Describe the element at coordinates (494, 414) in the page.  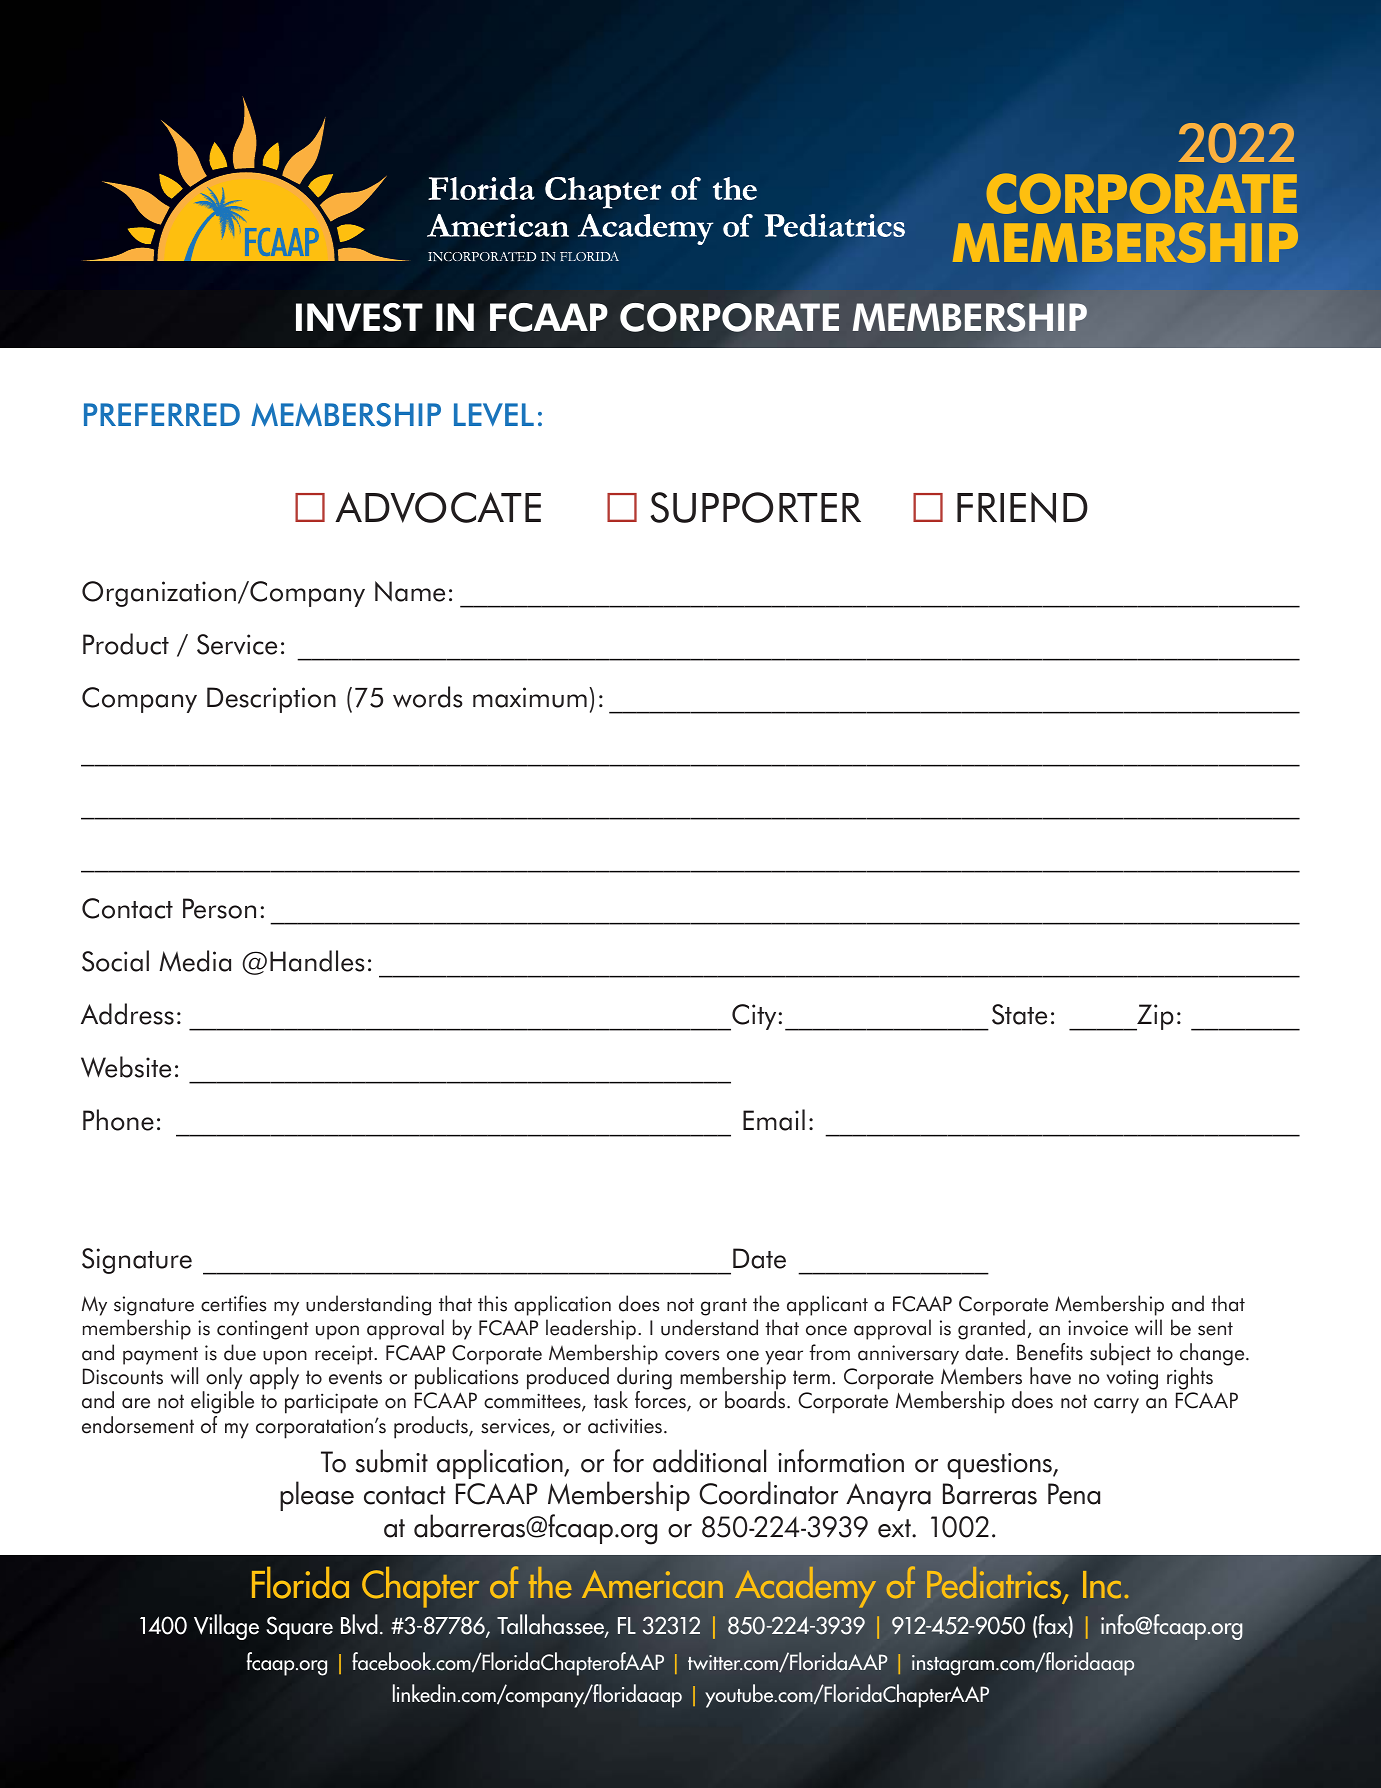
I see `LEVEL` at that location.
